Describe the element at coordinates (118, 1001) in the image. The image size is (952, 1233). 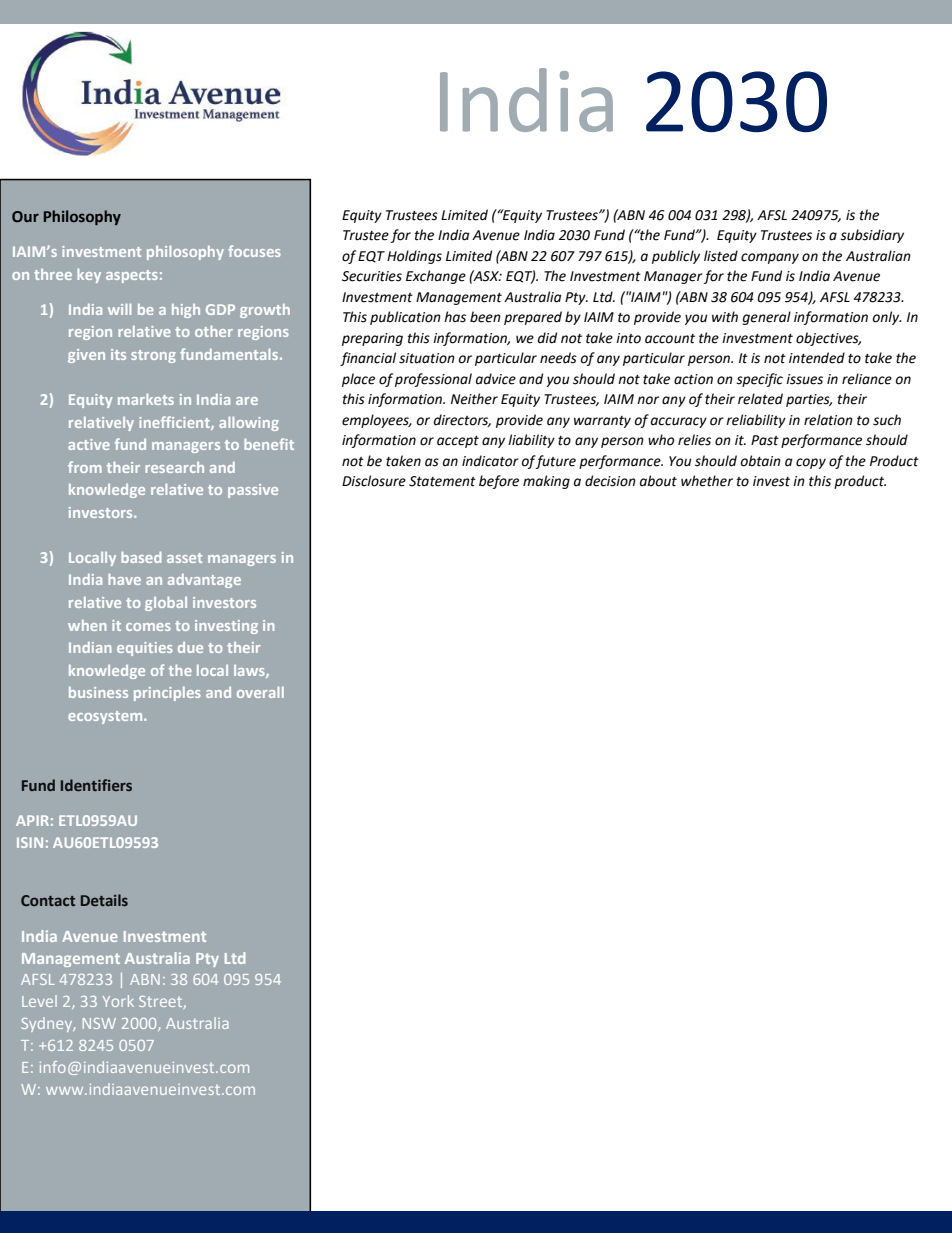
I see `York` at that location.
